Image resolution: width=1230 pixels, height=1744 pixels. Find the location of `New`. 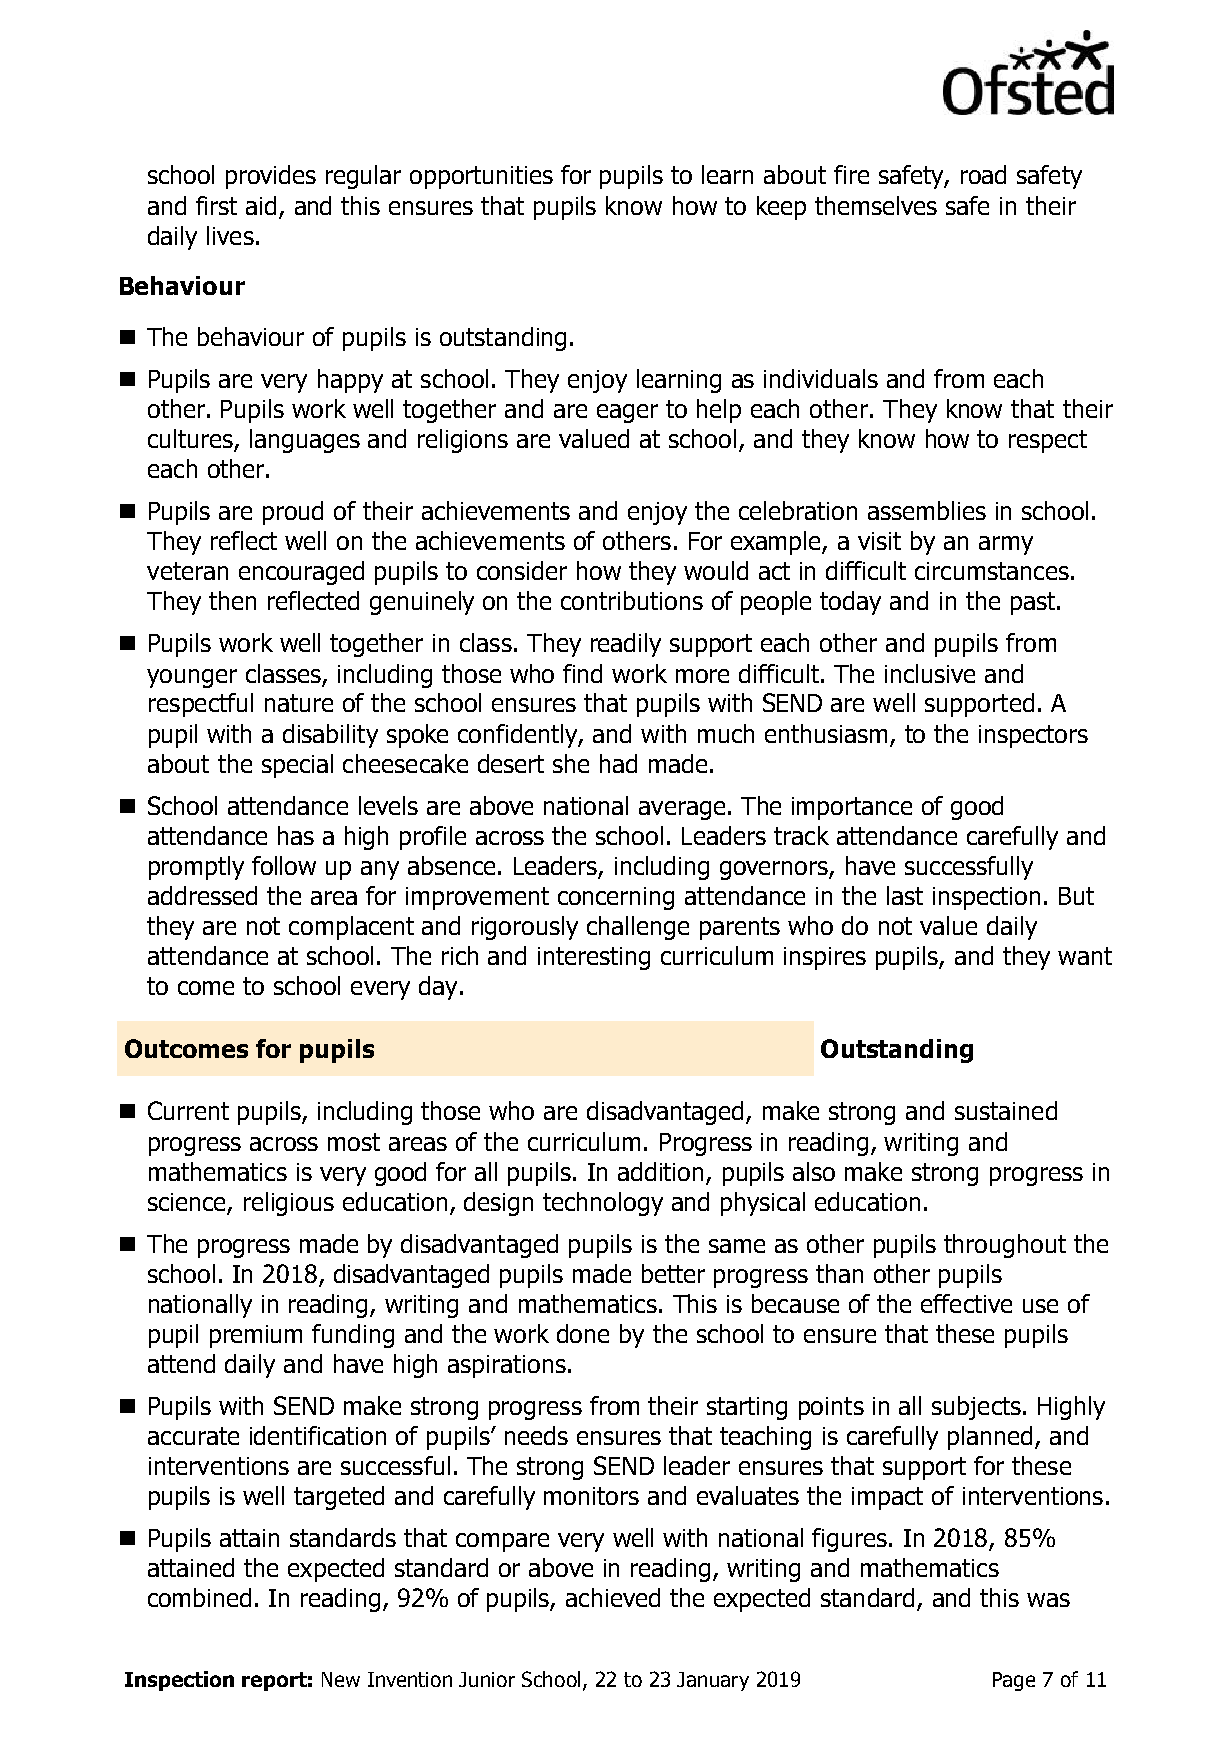

New is located at coordinates (341, 1679).
